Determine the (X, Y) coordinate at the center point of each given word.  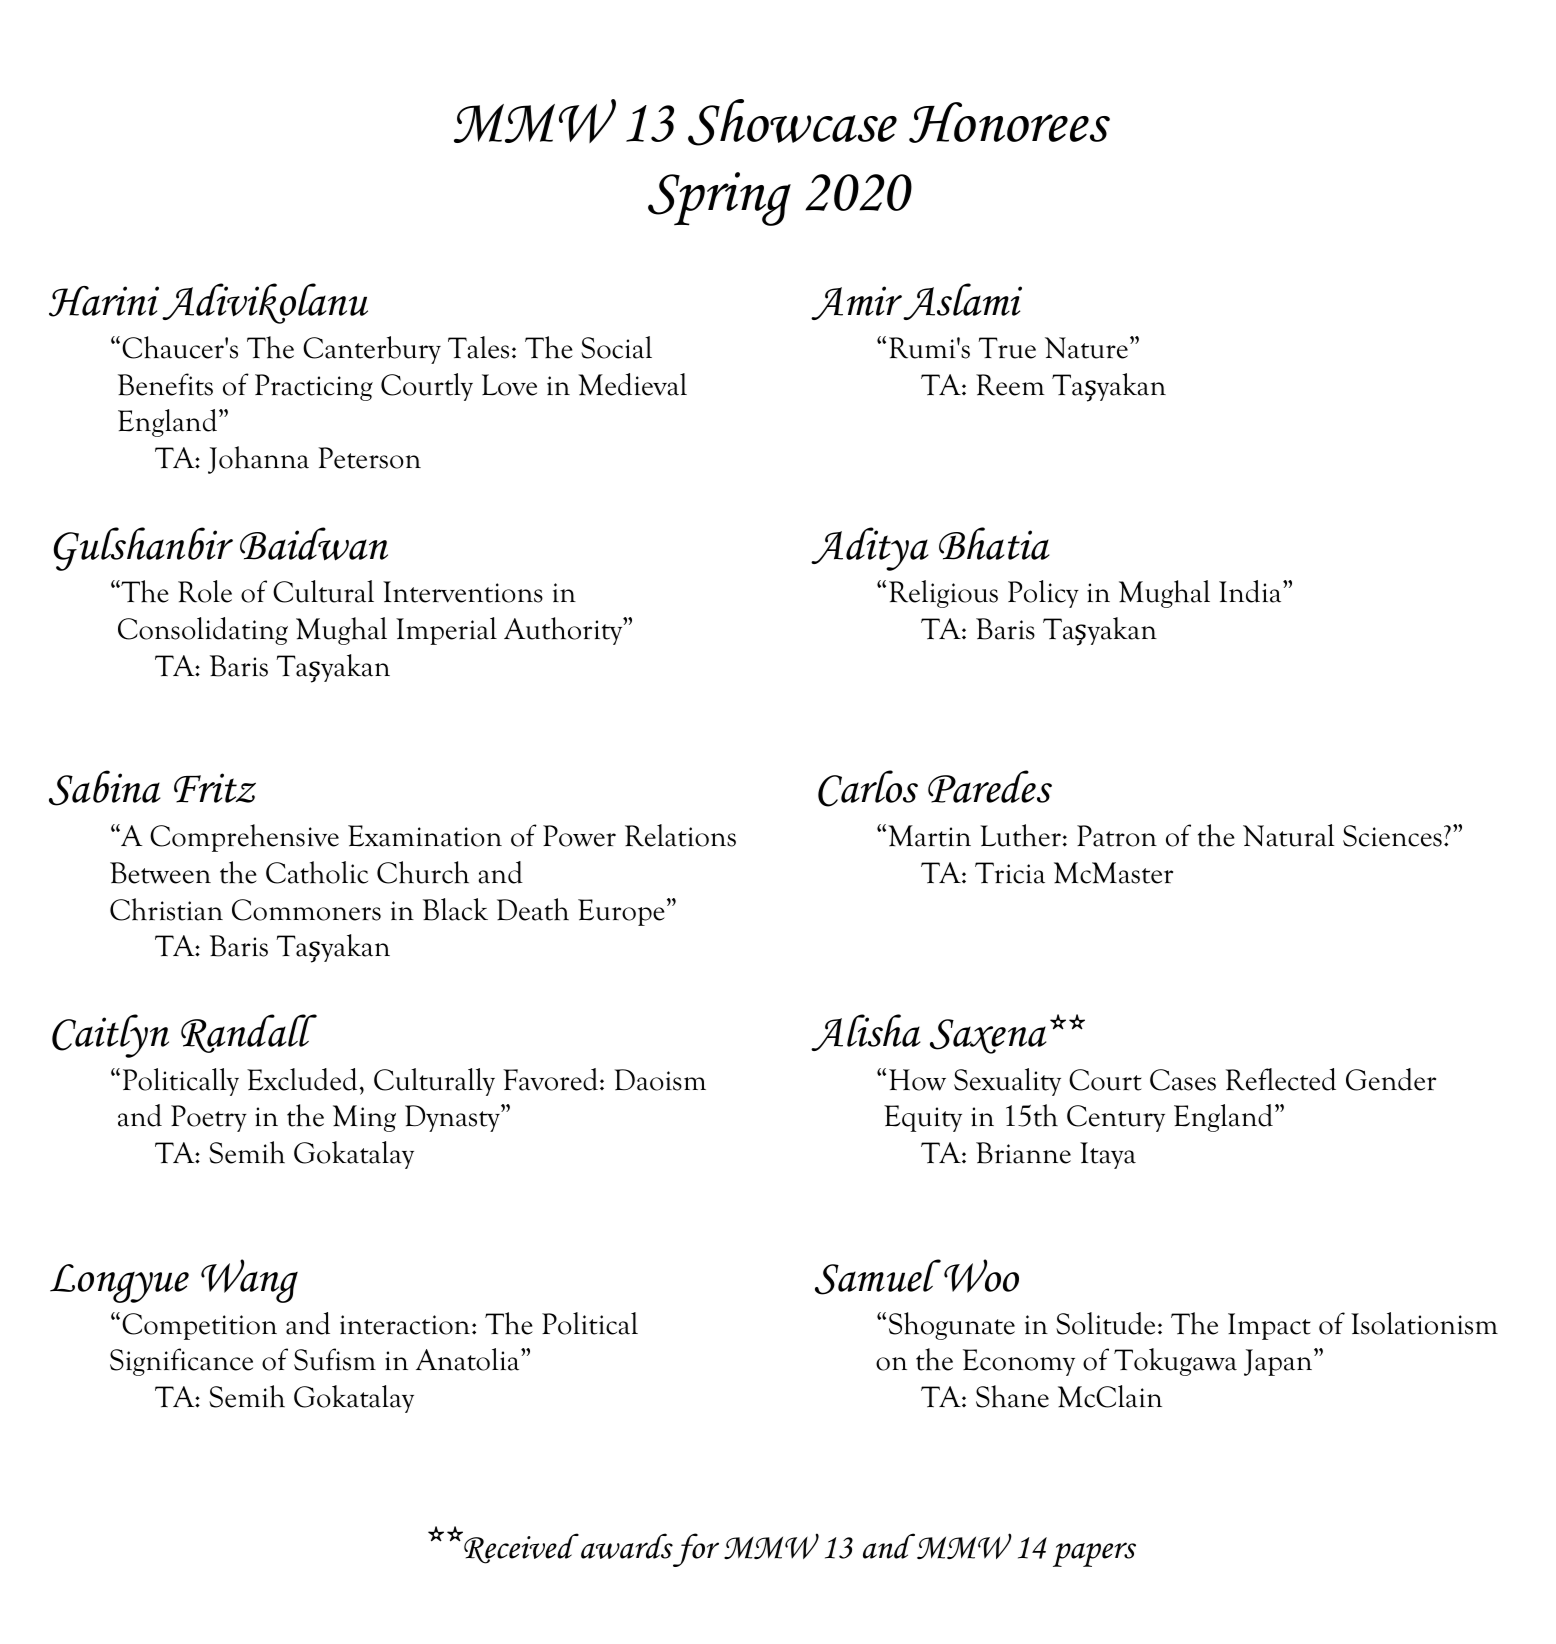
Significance (181, 1362)
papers (1094, 1554)
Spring (719, 199)
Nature (1086, 348)
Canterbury (372, 350)
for (696, 1550)
